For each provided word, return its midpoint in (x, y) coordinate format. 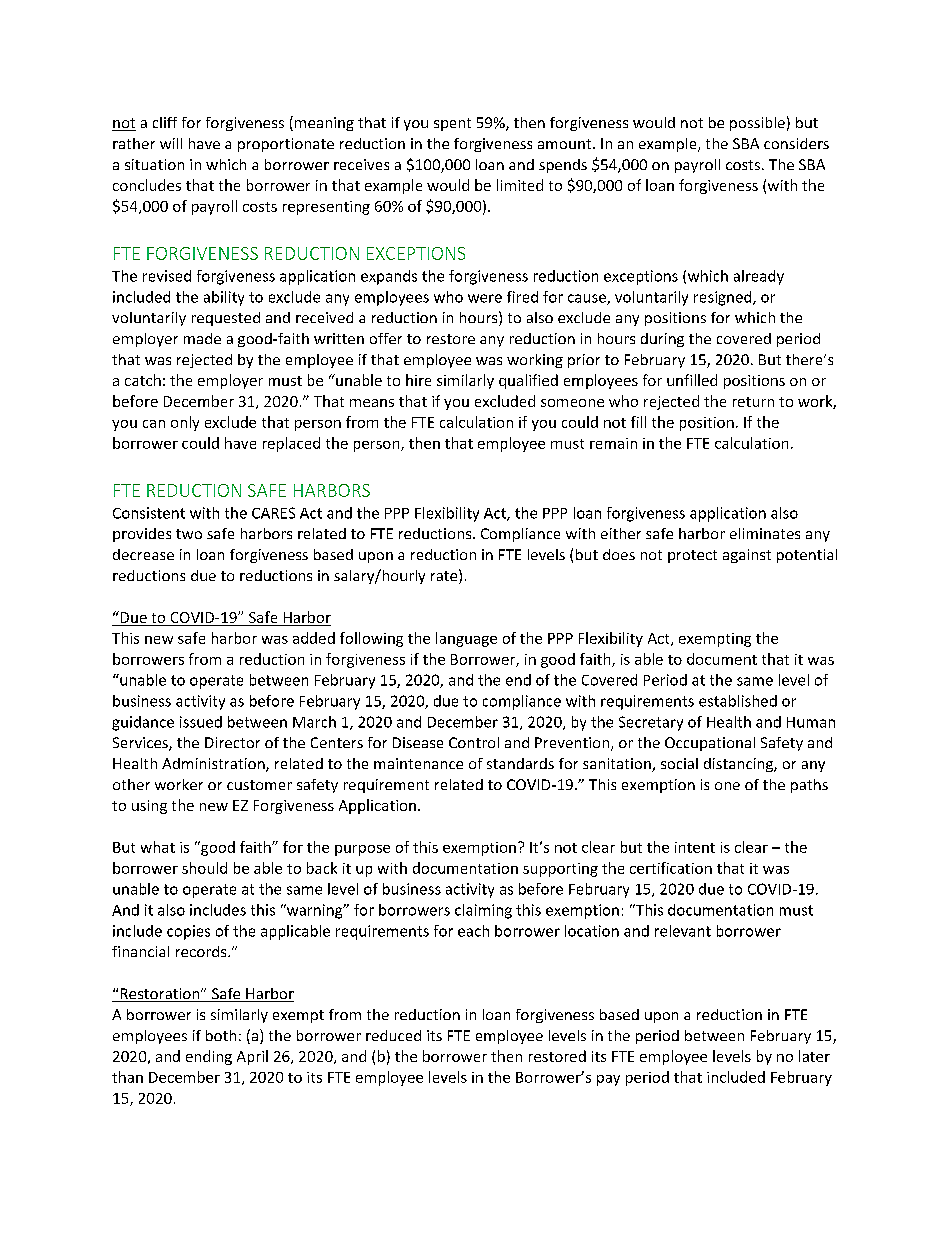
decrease (143, 554)
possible (757, 124)
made (202, 338)
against (747, 556)
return (753, 402)
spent (452, 124)
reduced (393, 1035)
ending (209, 1057)
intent (695, 847)
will (171, 143)
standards (520, 763)
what (158, 847)
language (466, 639)
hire (418, 380)
